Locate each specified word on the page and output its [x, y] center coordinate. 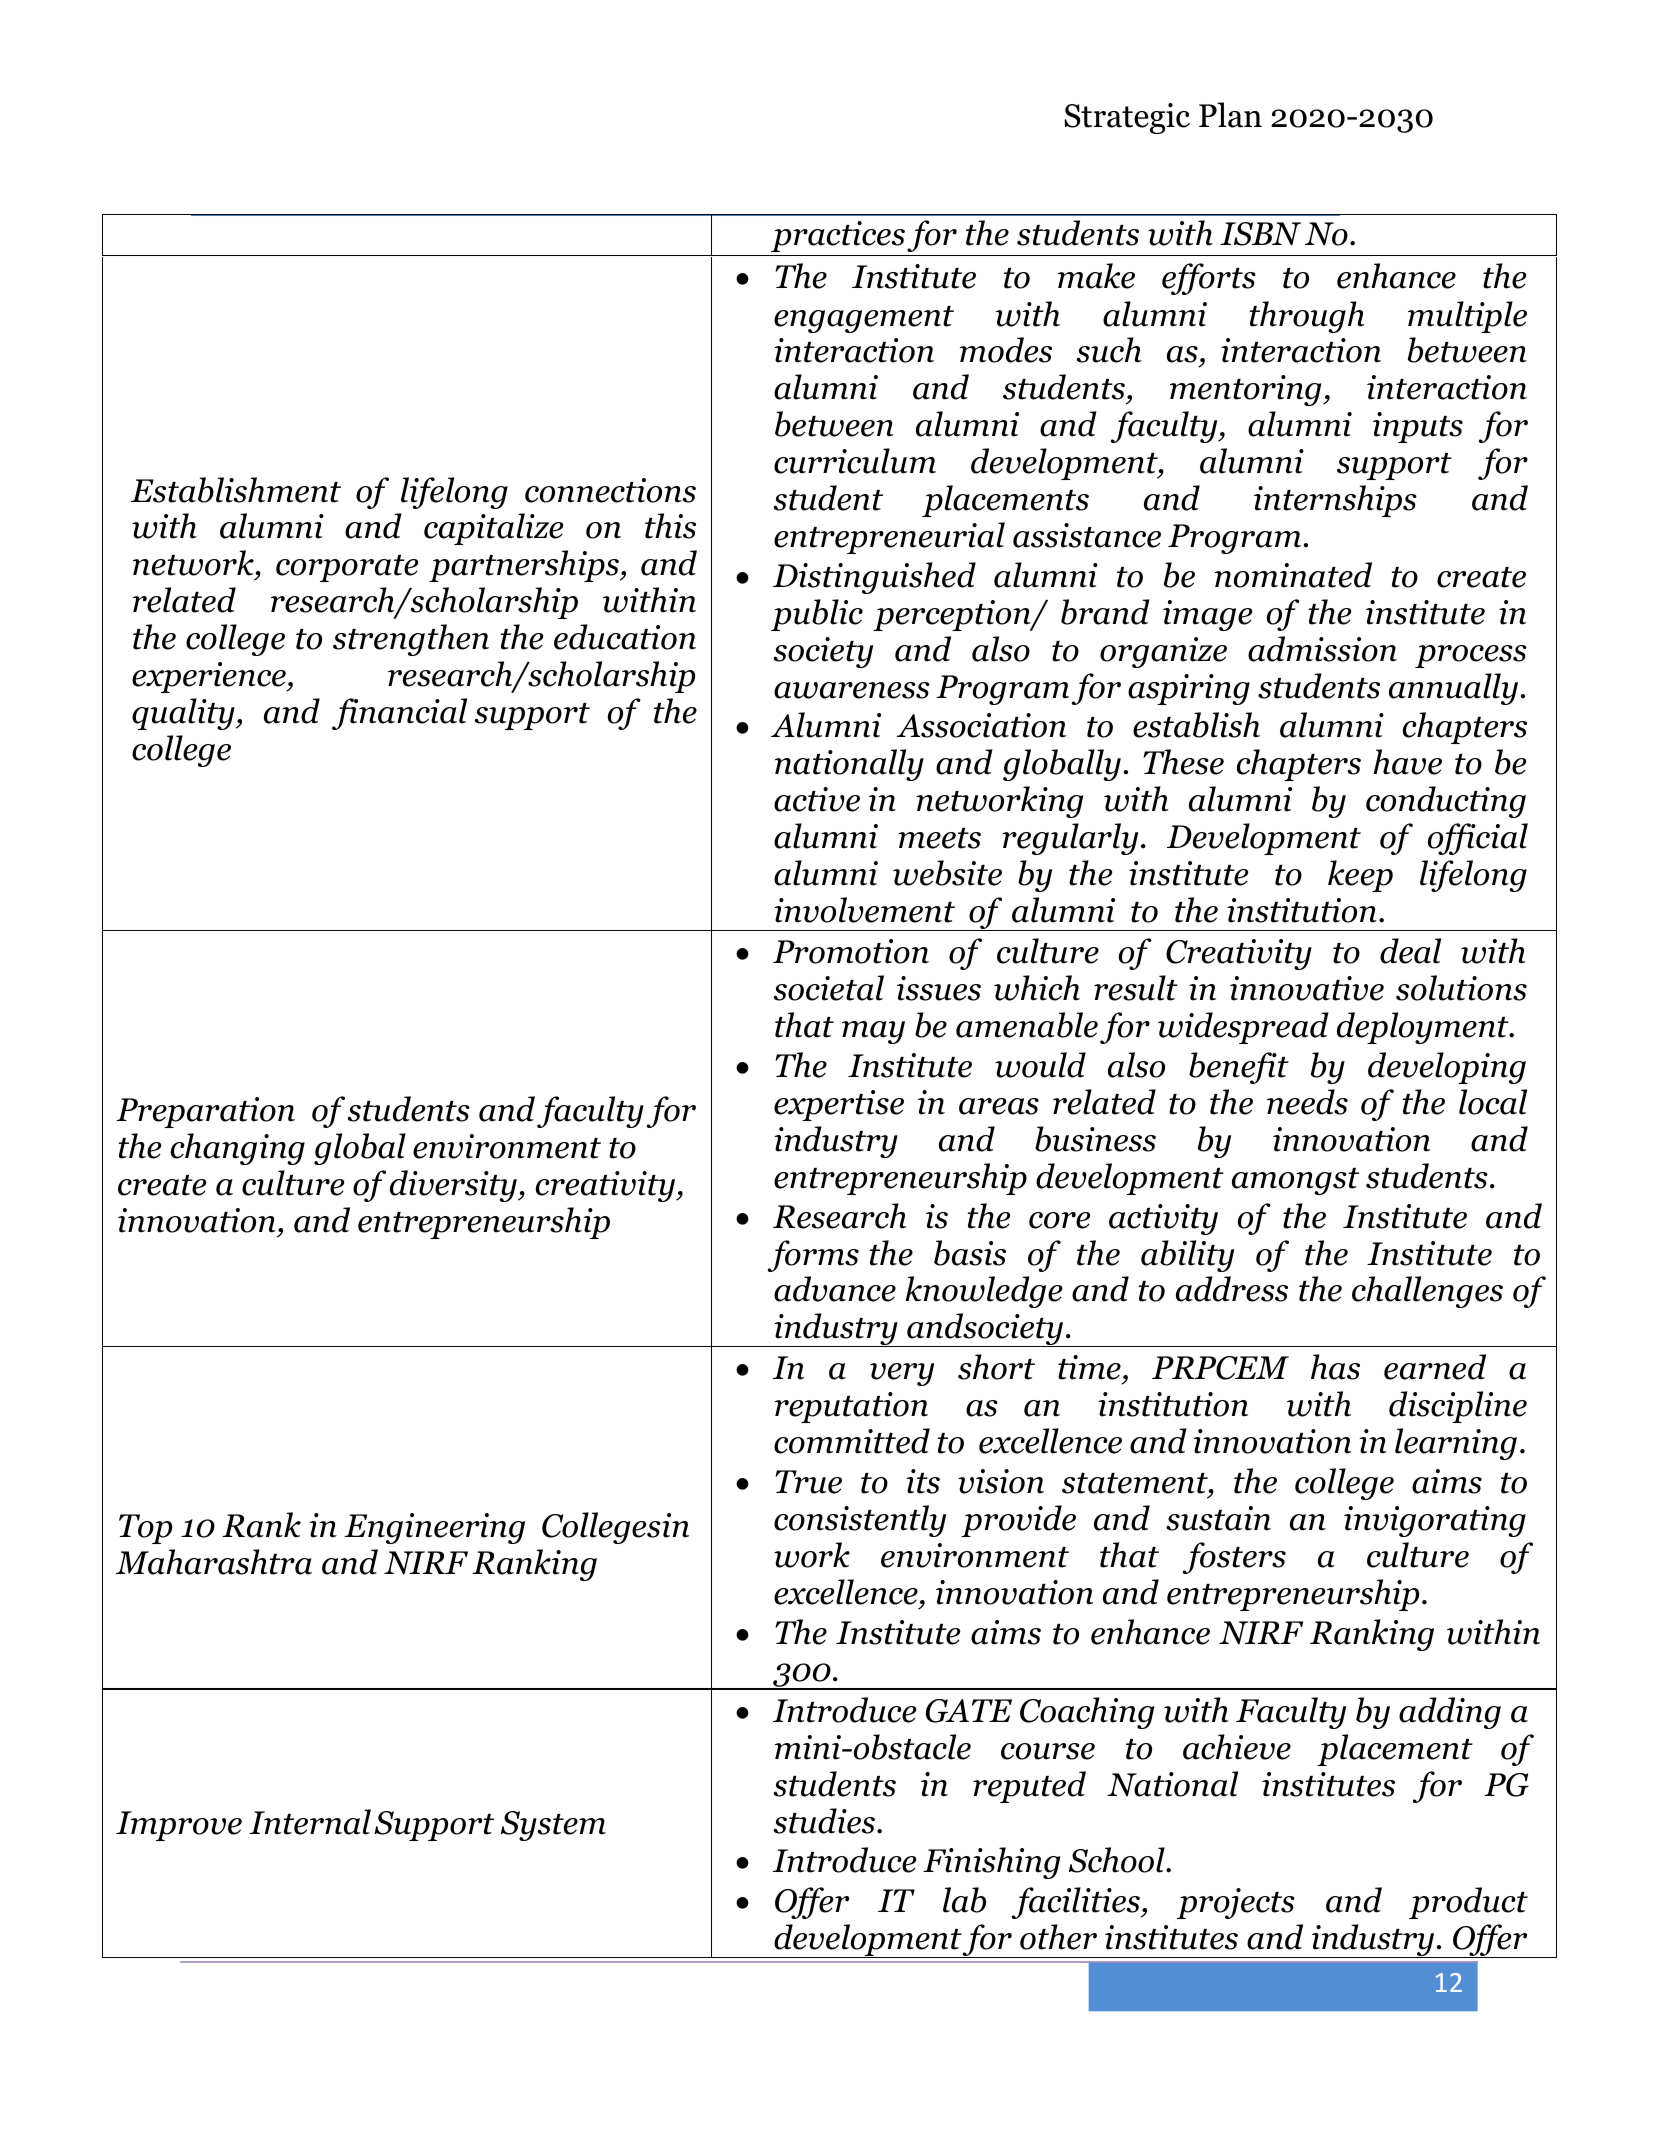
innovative [1307, 988]
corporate [347, 568]
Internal [310, 1822]
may [873, 1032]
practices [838, 236]
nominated [1293, 575]
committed [852, 1441]
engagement [864, 319]
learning [1456, 1444]
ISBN [1260, 234]
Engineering [434, 1528]
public [817, 615]
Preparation [205, 1112]
